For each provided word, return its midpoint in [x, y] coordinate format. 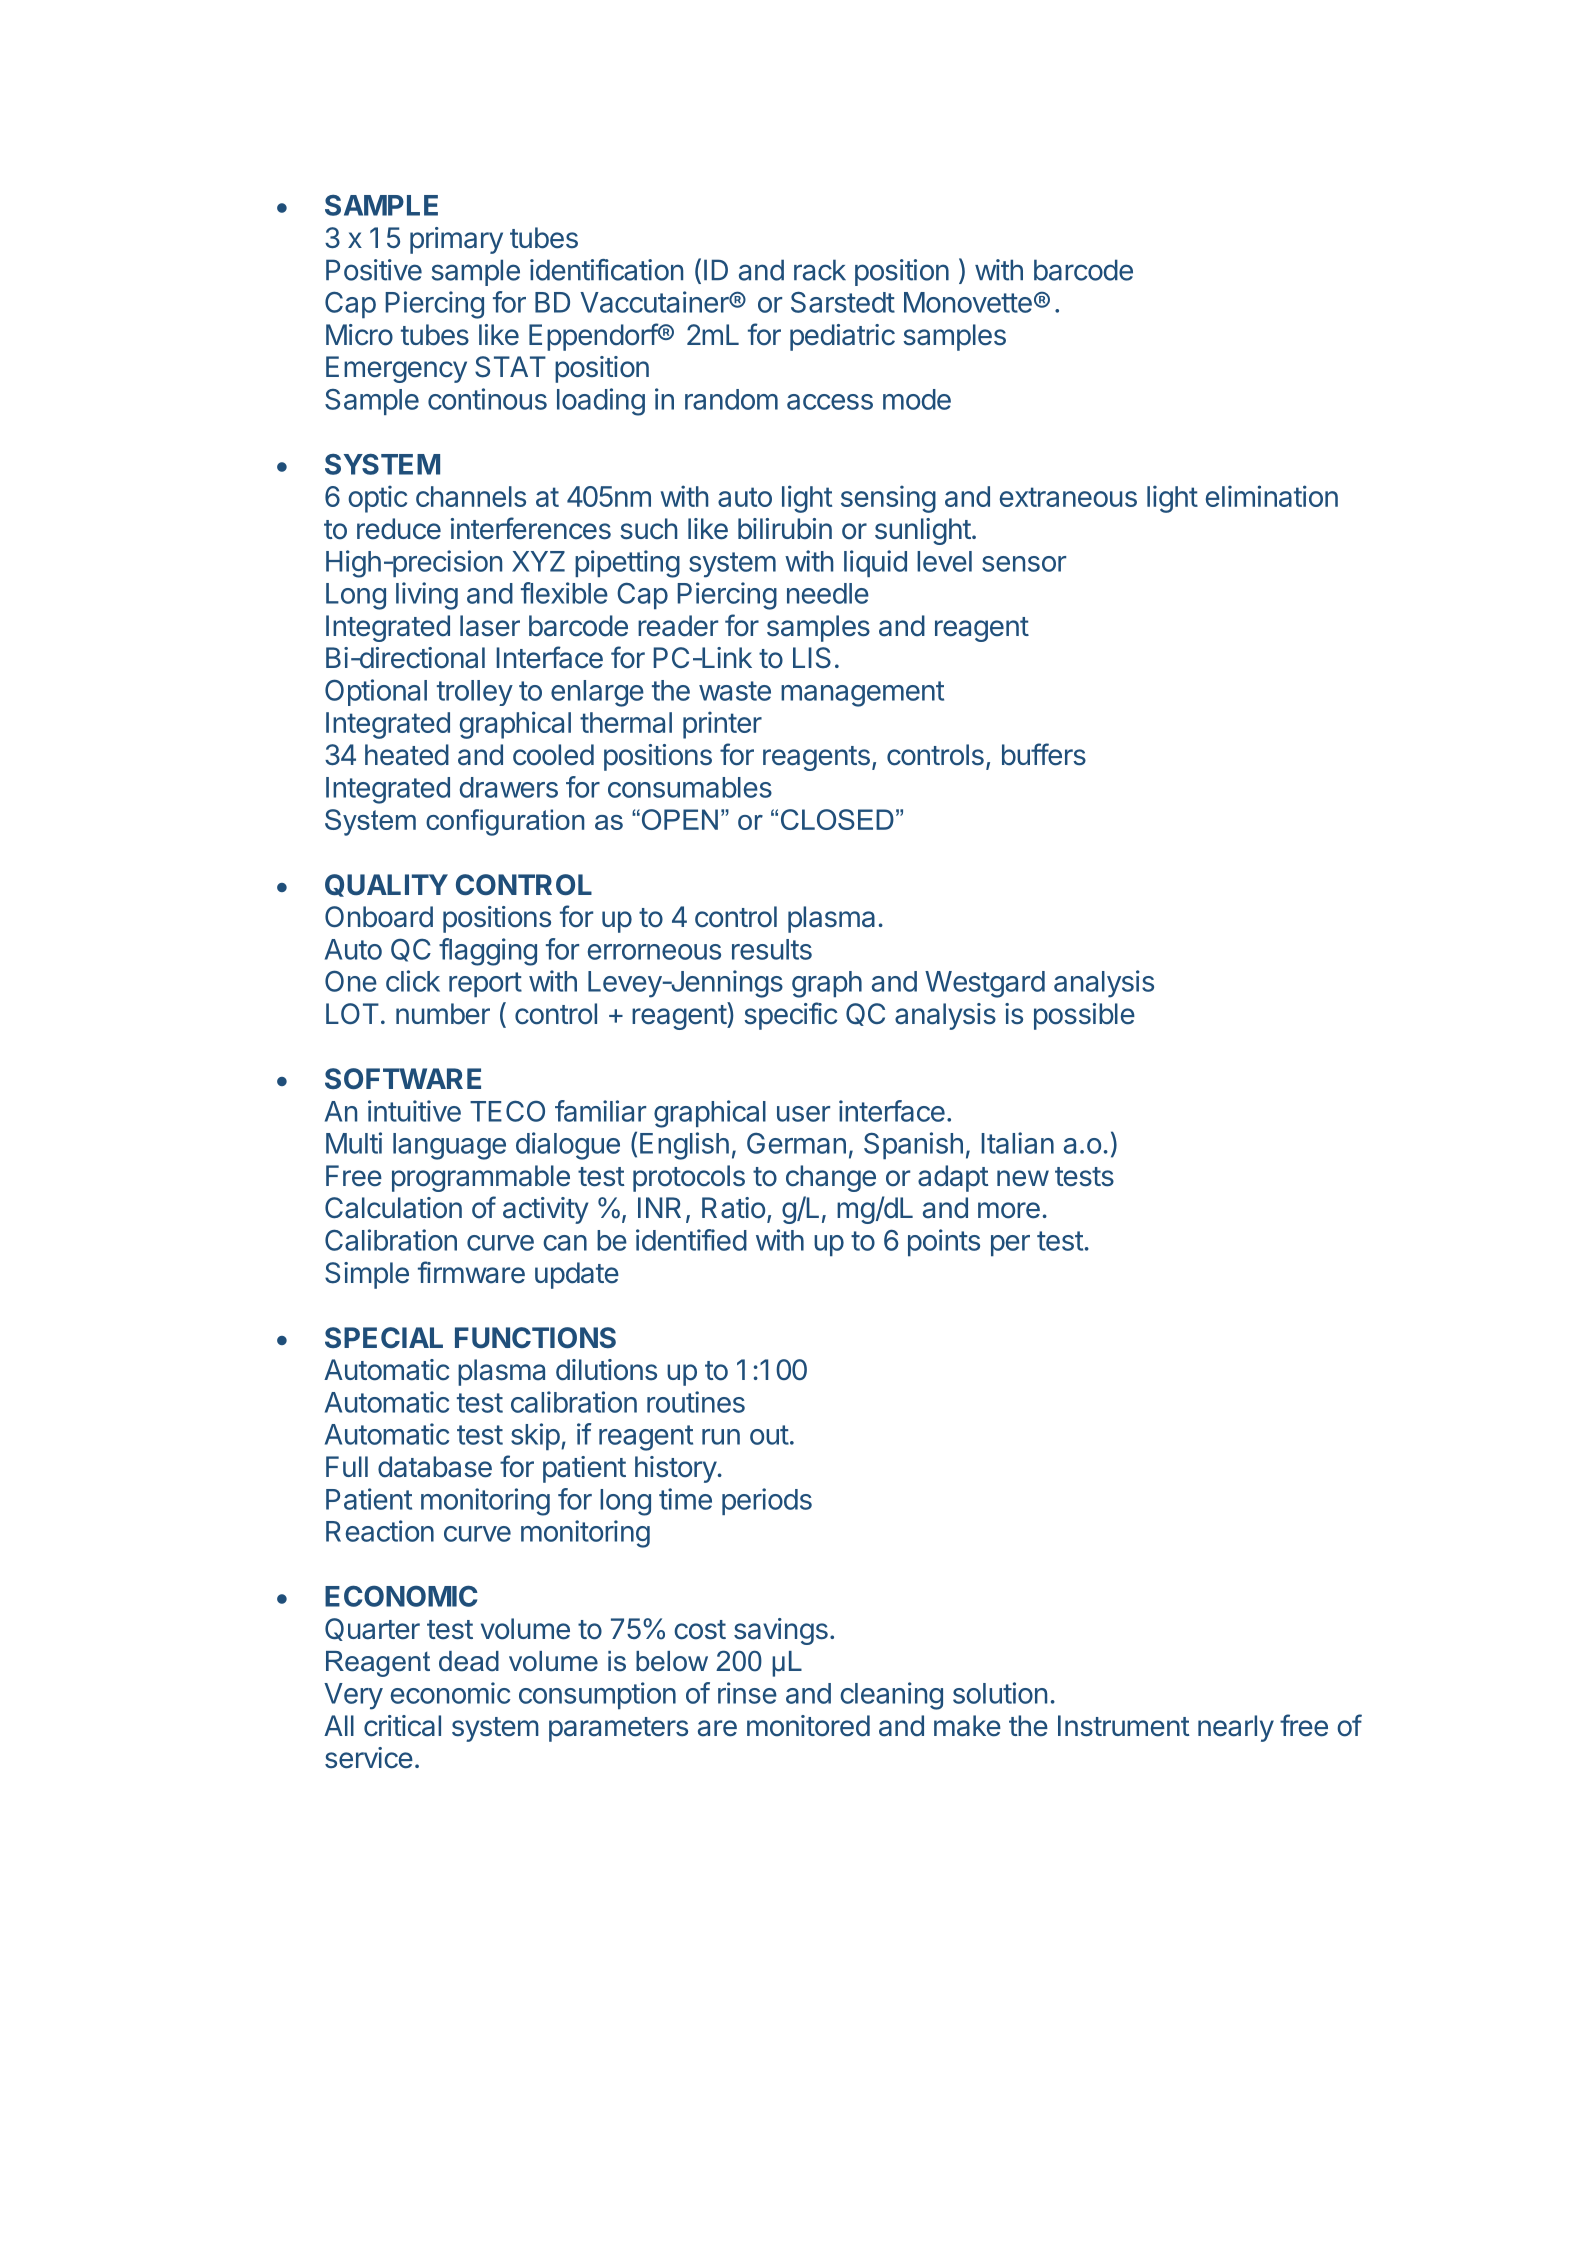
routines [696, 1402]
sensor [1024, 564]
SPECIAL [384, 1337]
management [862, 694]
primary [456, 240]
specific [790, 1016]
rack [820, 270]
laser [490, 626]
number [443, 1014]
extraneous [1068, 497]
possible [1084, 1016]
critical [402, 1726]
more [1009, 1210]
